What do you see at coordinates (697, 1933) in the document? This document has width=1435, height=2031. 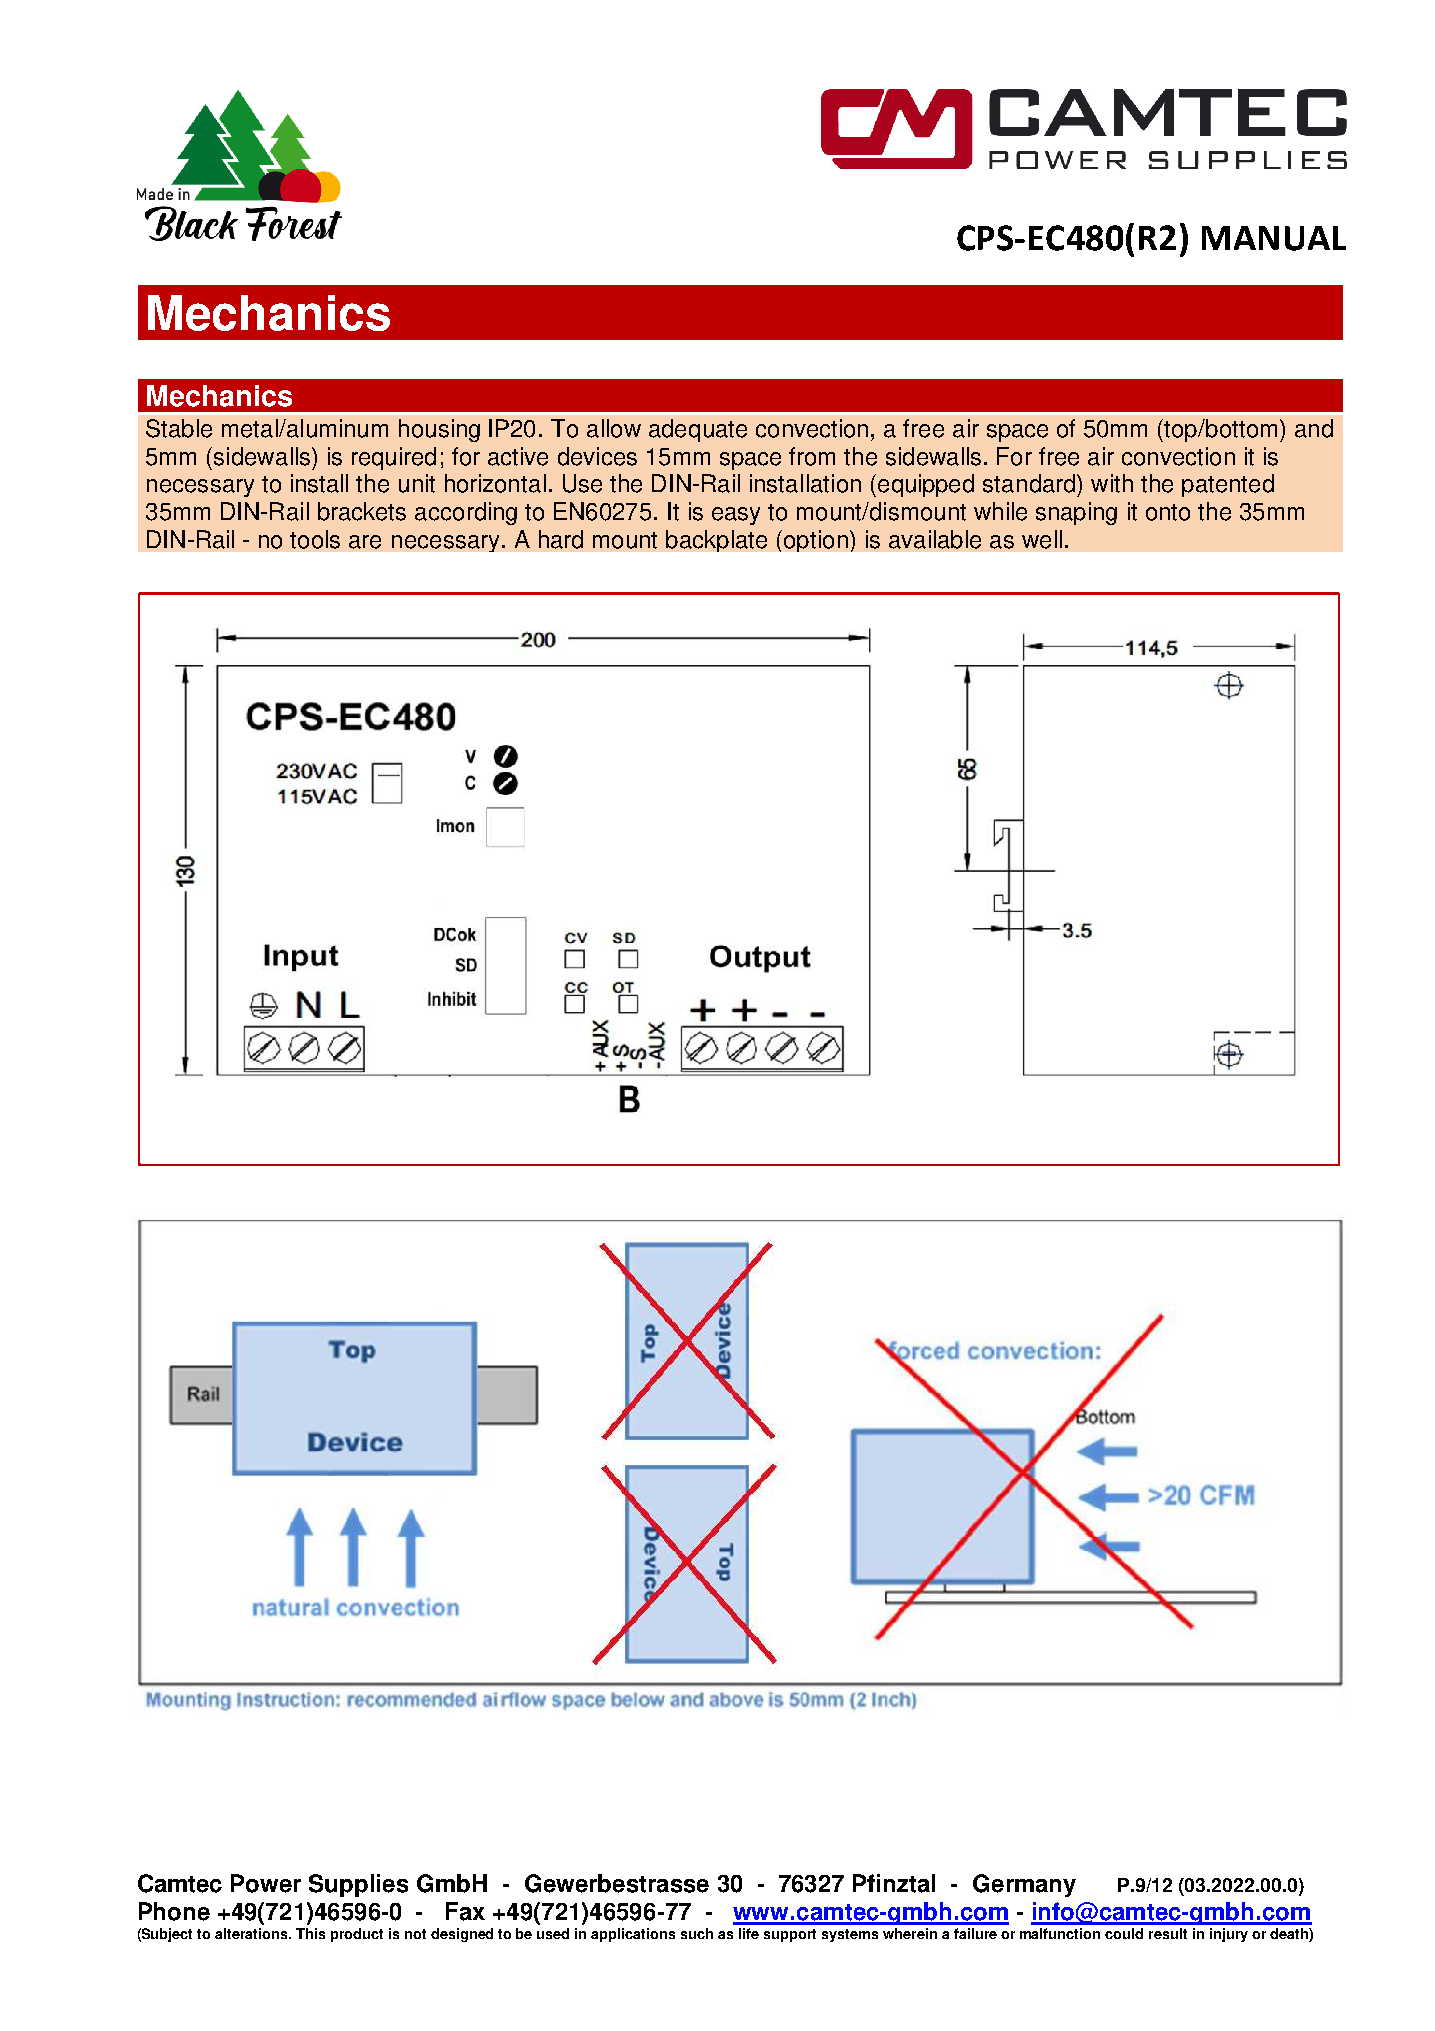 I see `such` at bounding box center [697, 1933].
